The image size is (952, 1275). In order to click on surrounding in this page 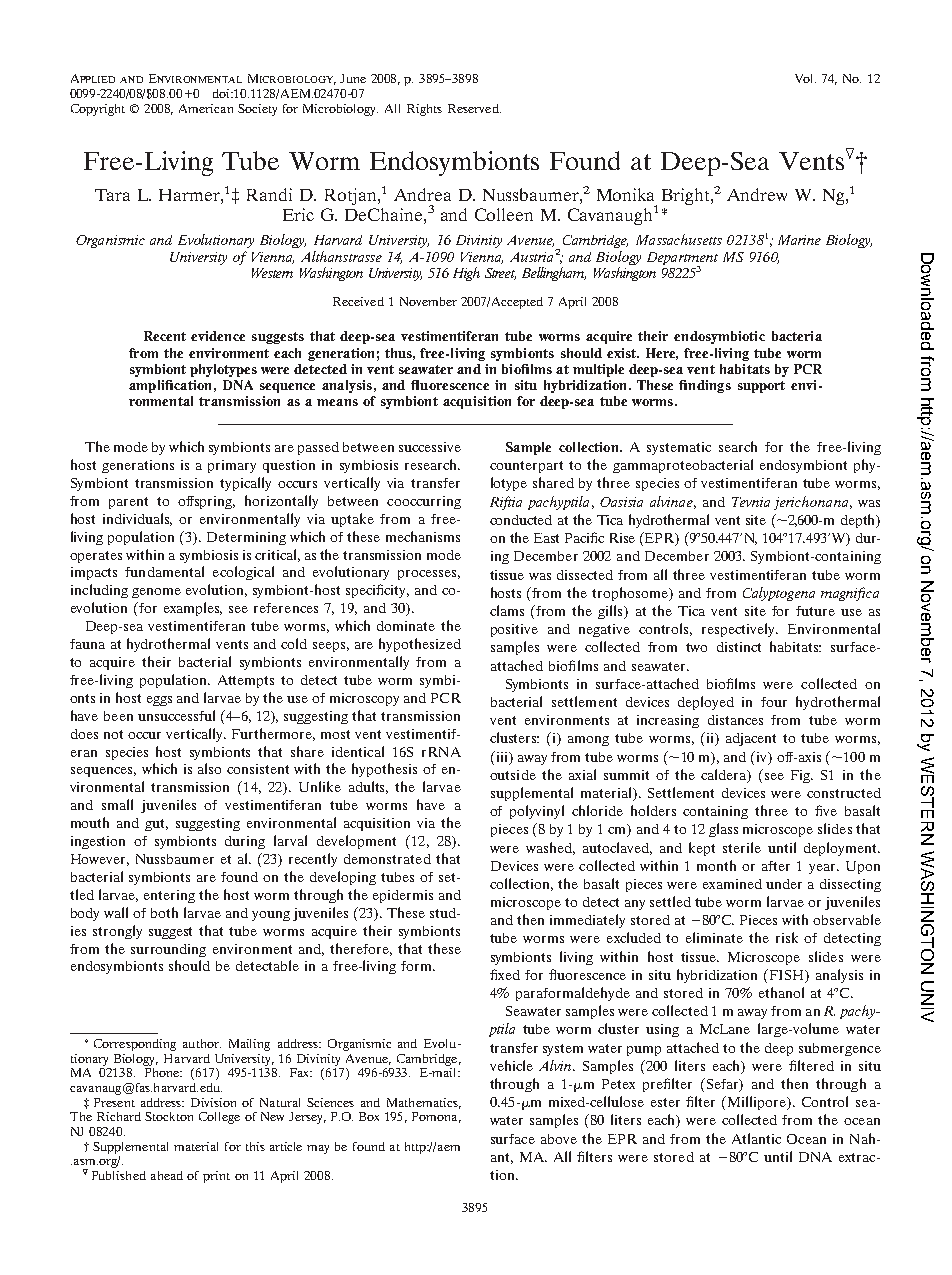, I will do `click(168, 950)`.
